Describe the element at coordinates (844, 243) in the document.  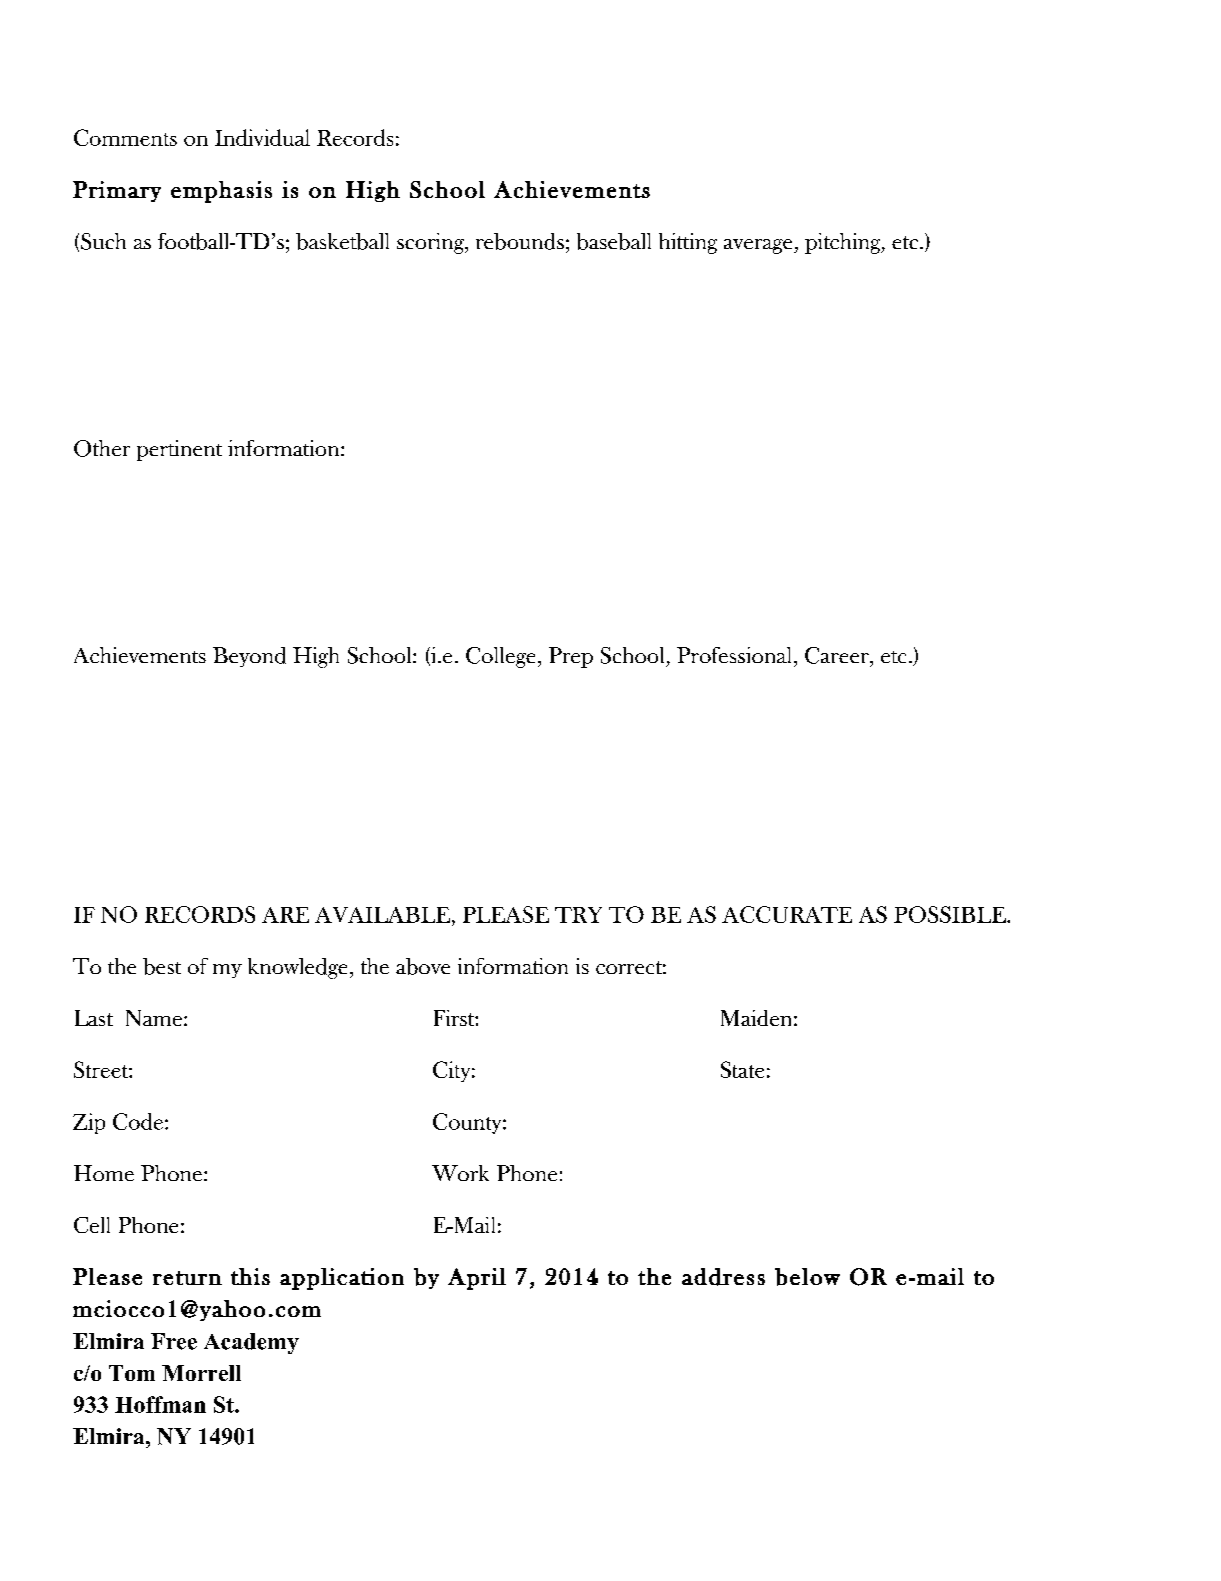
I see `pitching` at that location.
